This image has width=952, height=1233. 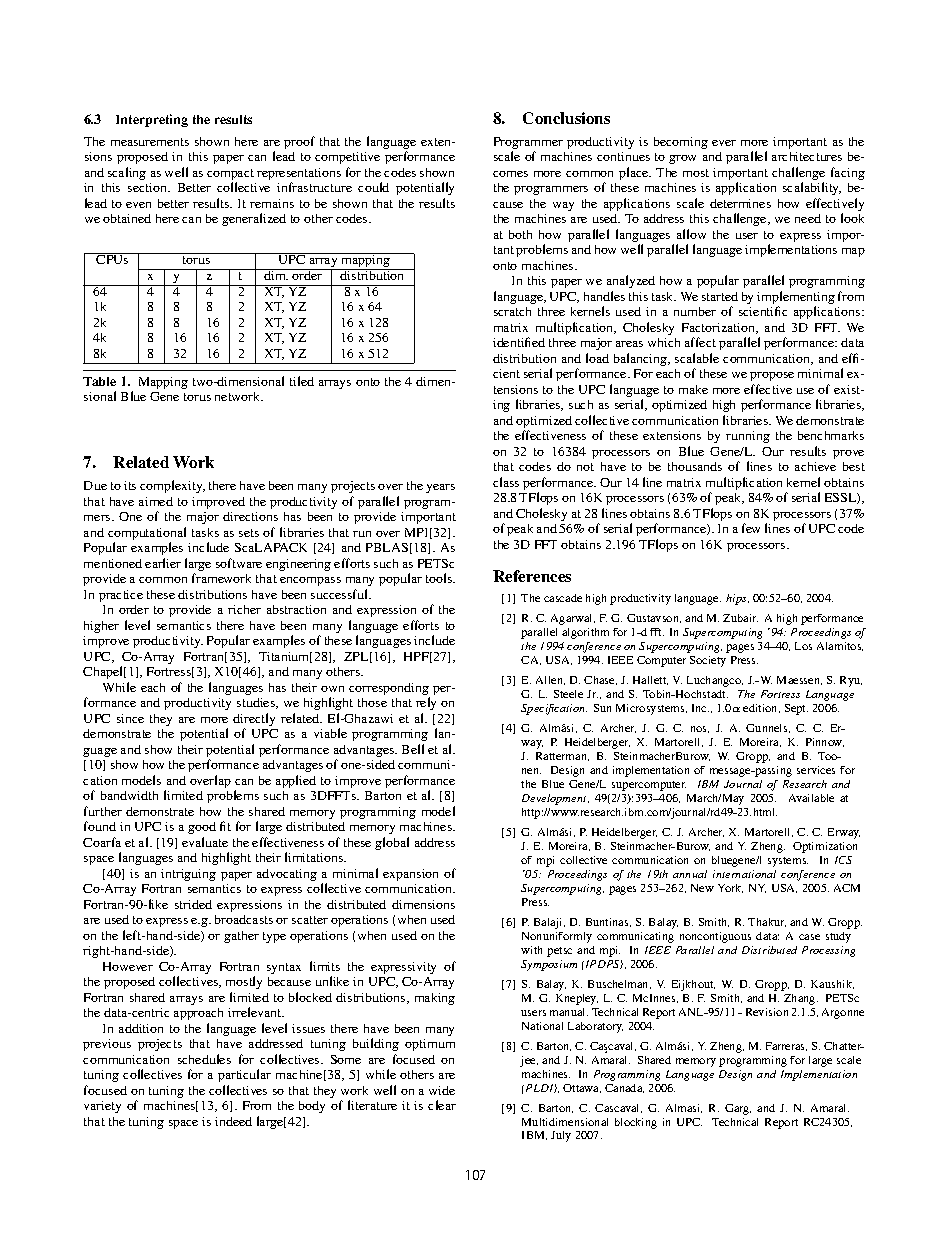 I want to click on Available, so click(x=811, y=798).
